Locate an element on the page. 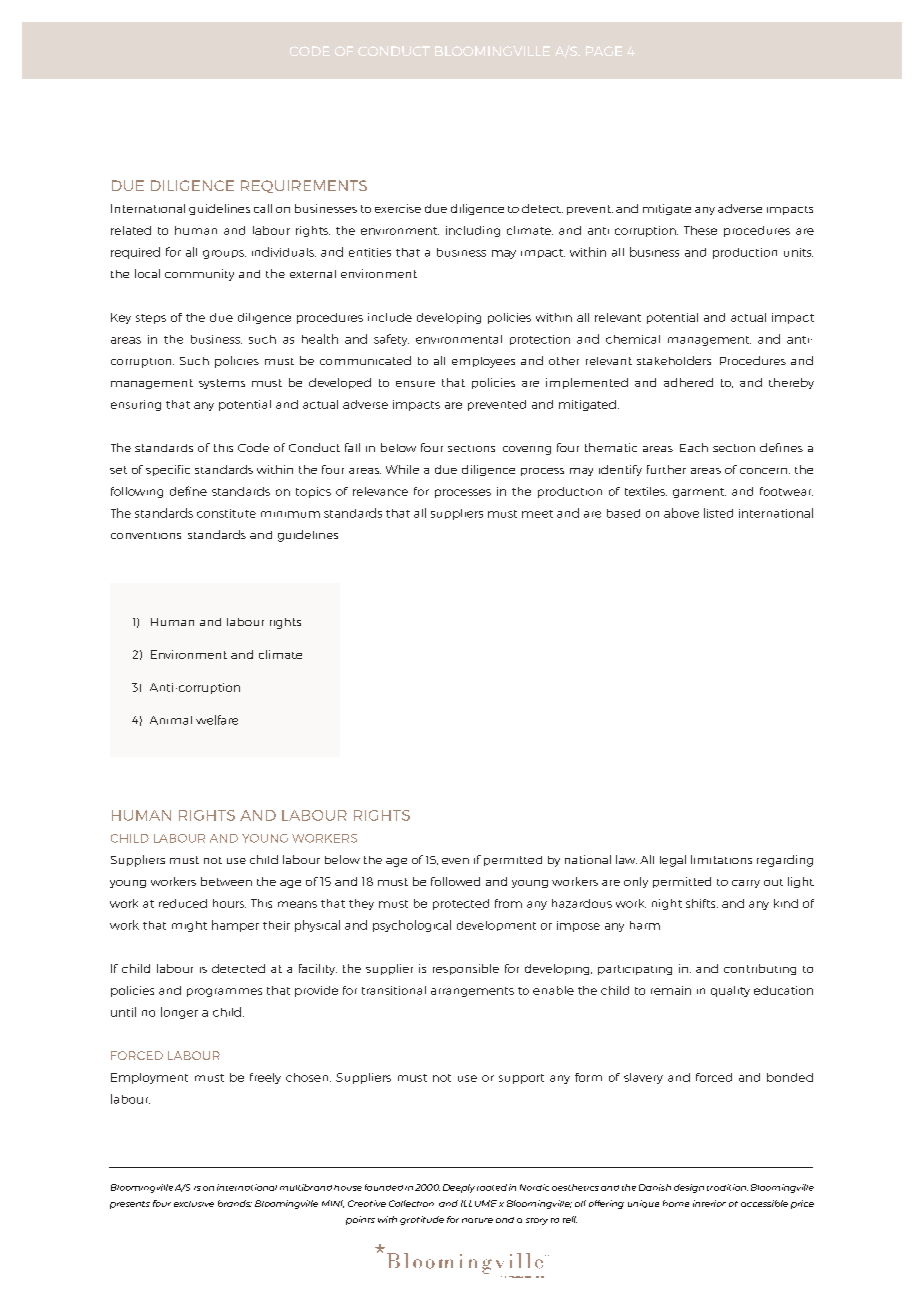 This page has height=1308, width=924. meet is located at coordinates (537, 514).
